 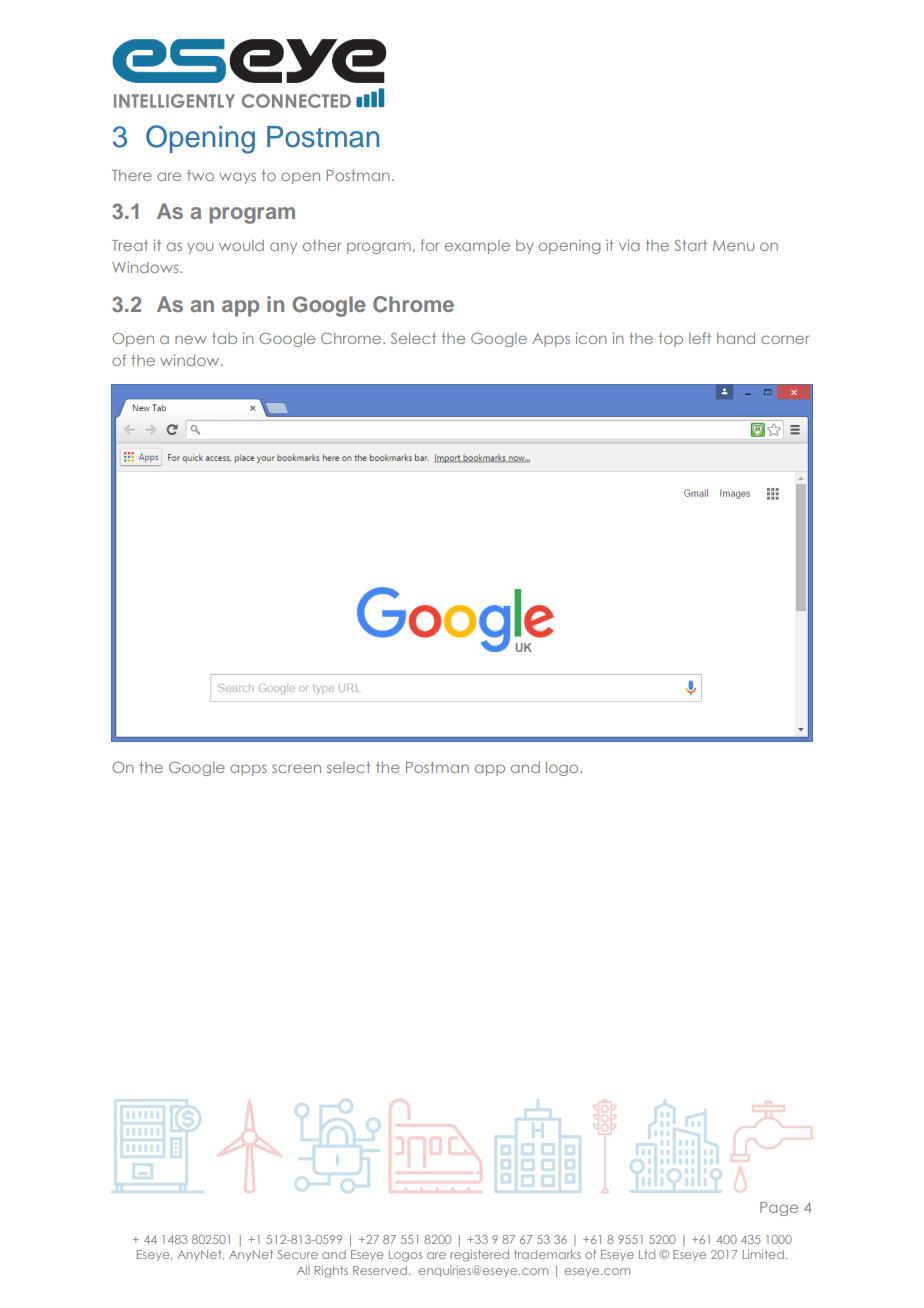 I want to click on example, so click(x=477, y=247).
